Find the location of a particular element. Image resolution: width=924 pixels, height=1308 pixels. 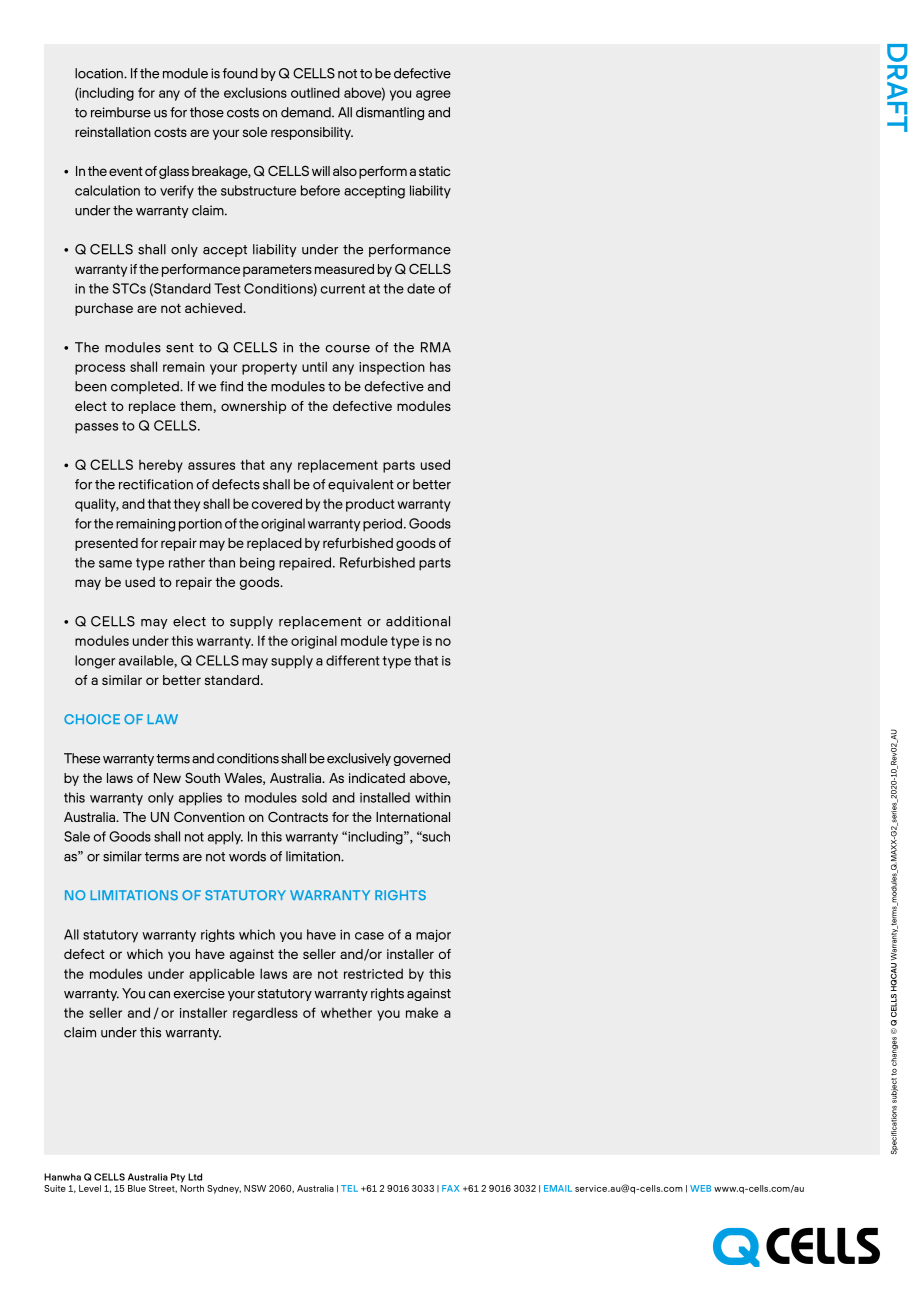

dismantling is located at coordinates (390, 113).
